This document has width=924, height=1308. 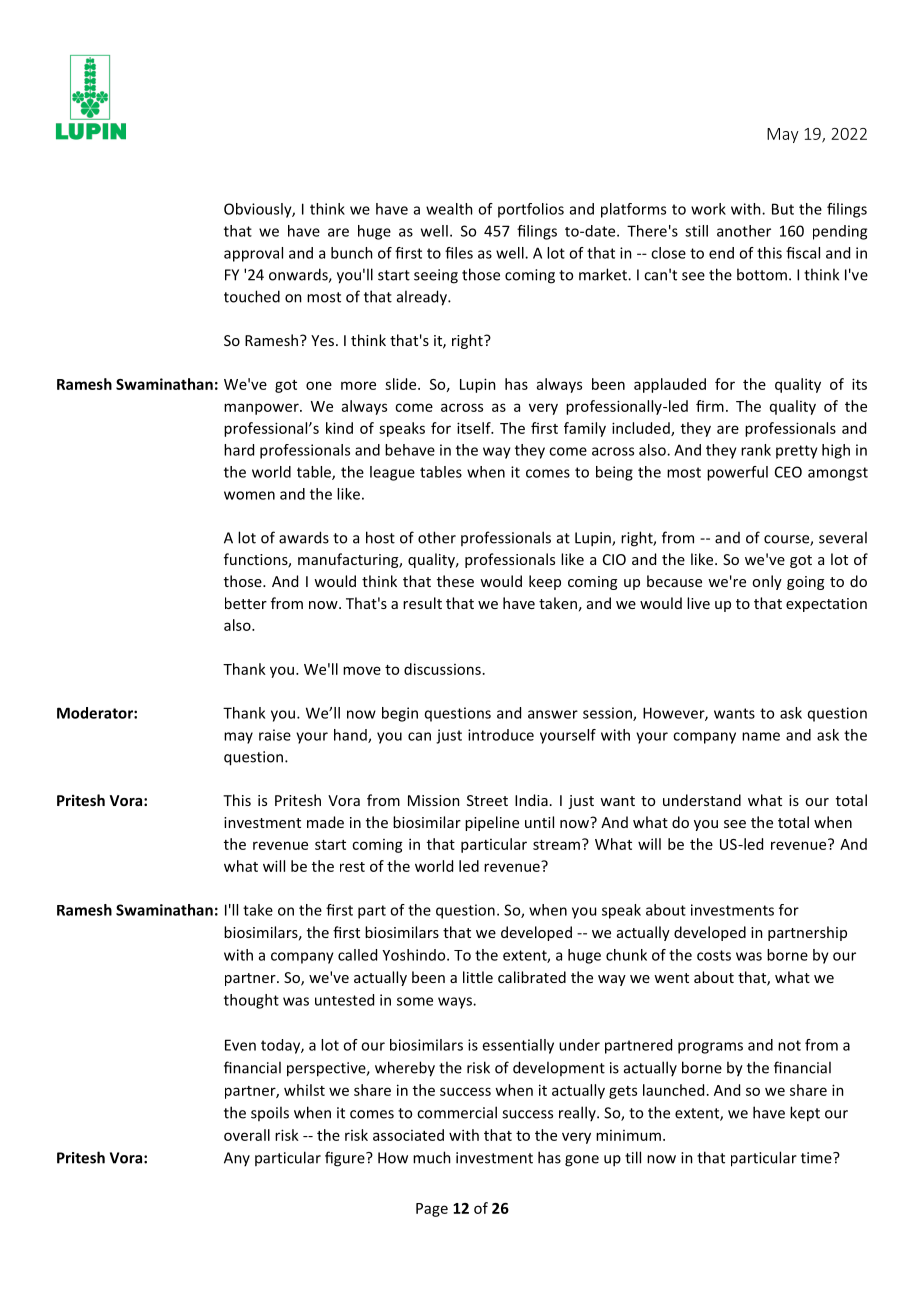 What do you see at coordinates (247, 1135) in the document?
I see `overall` at bounding box center [247, 1135].
